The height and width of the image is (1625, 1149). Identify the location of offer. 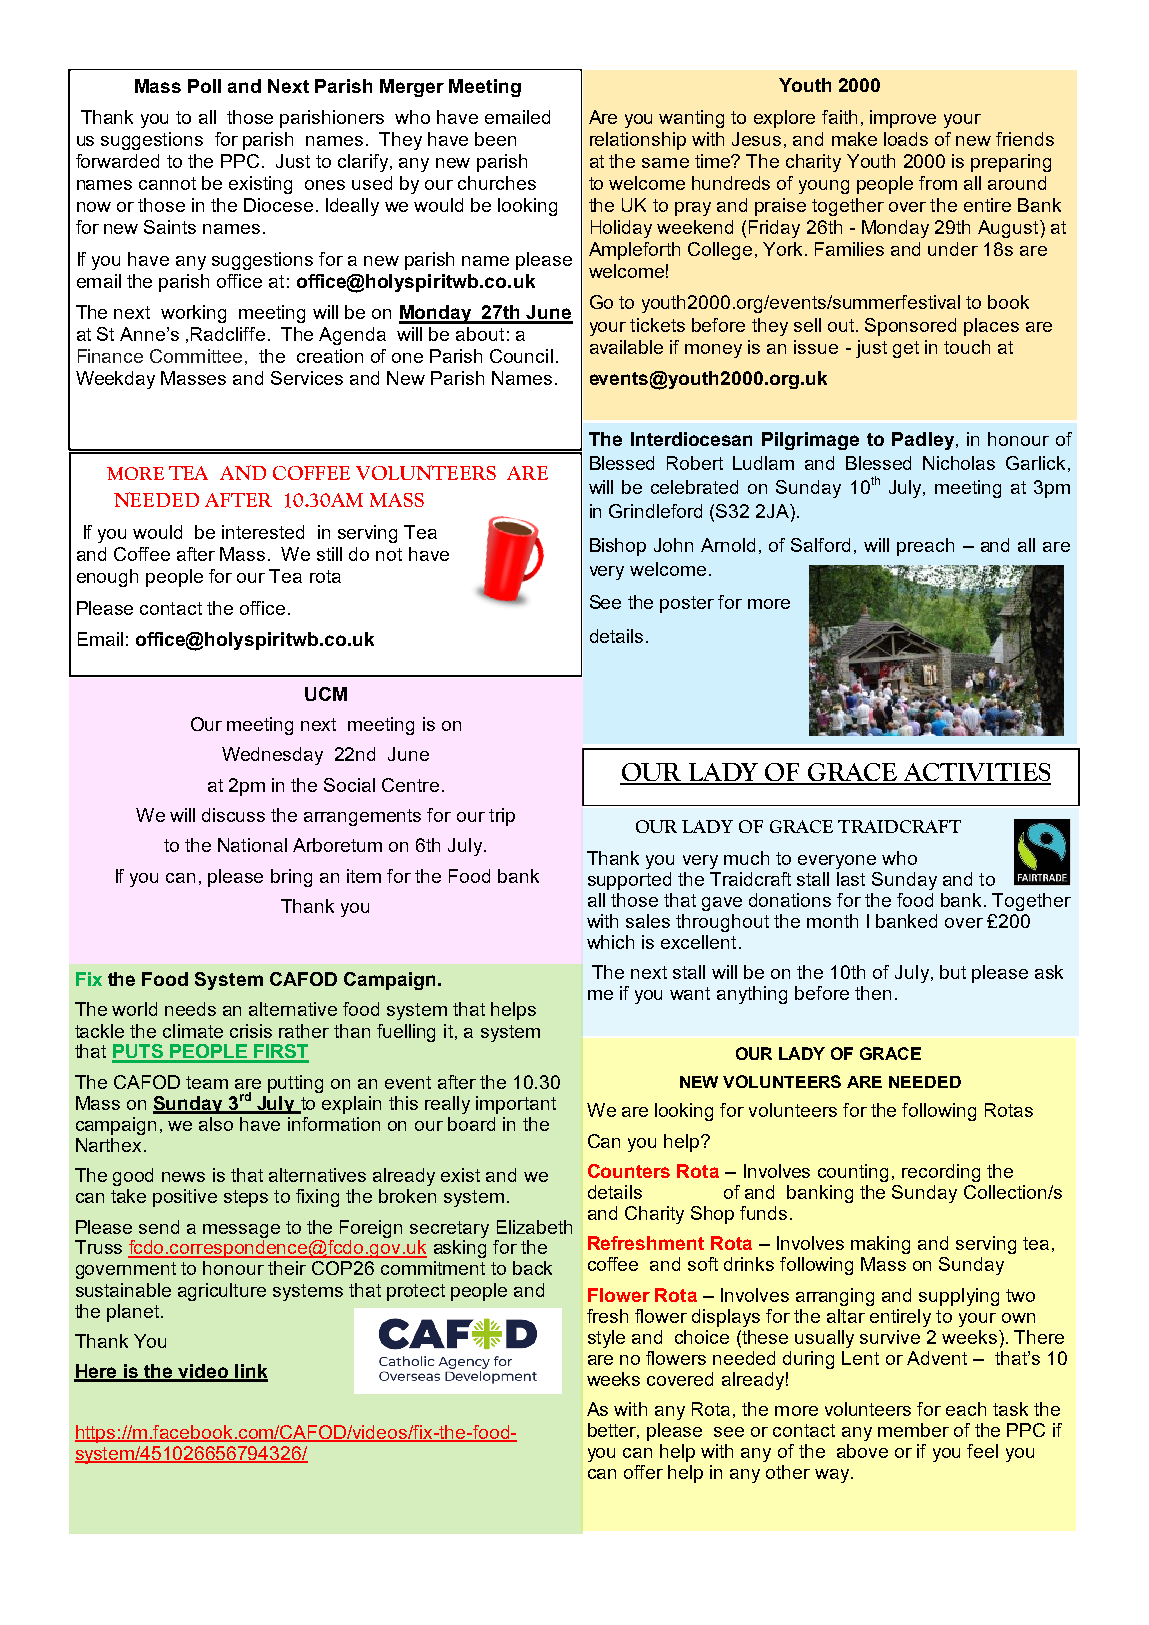
(643, 1472).
